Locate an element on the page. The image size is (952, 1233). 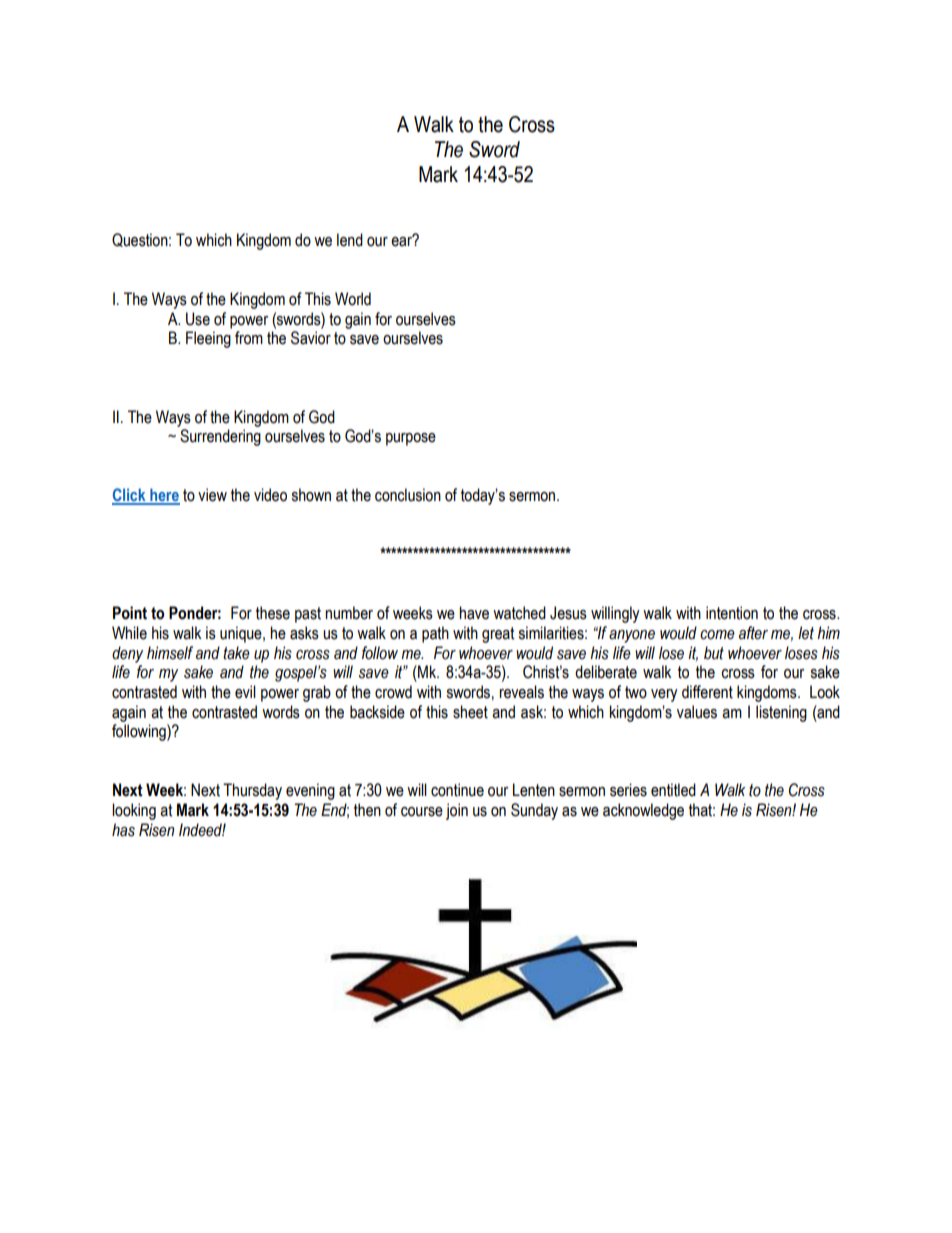
lend is located at coordinates (350, 240).
